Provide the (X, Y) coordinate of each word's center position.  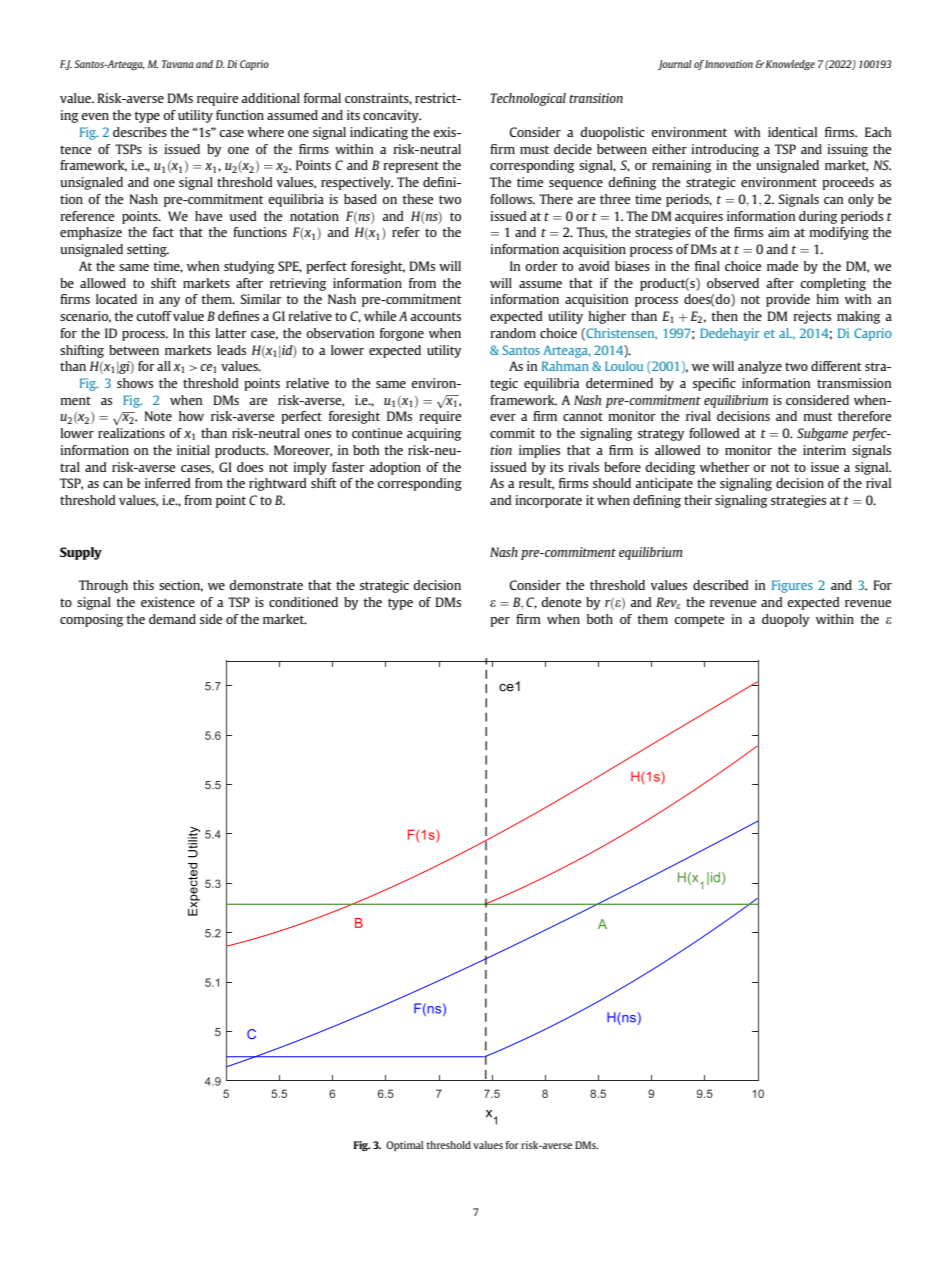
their (698, 500)
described (721, 585)
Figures (792, 586)
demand (172, 619)
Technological (528, 99)
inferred (168, 483)
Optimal (404, 1146)
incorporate (548, 501)
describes (140, 132)
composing (91, 620)
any (169, 302)
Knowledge (790, 65)
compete (699, 621)
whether (725, 467)
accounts (435, 316)
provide (788, 300)
